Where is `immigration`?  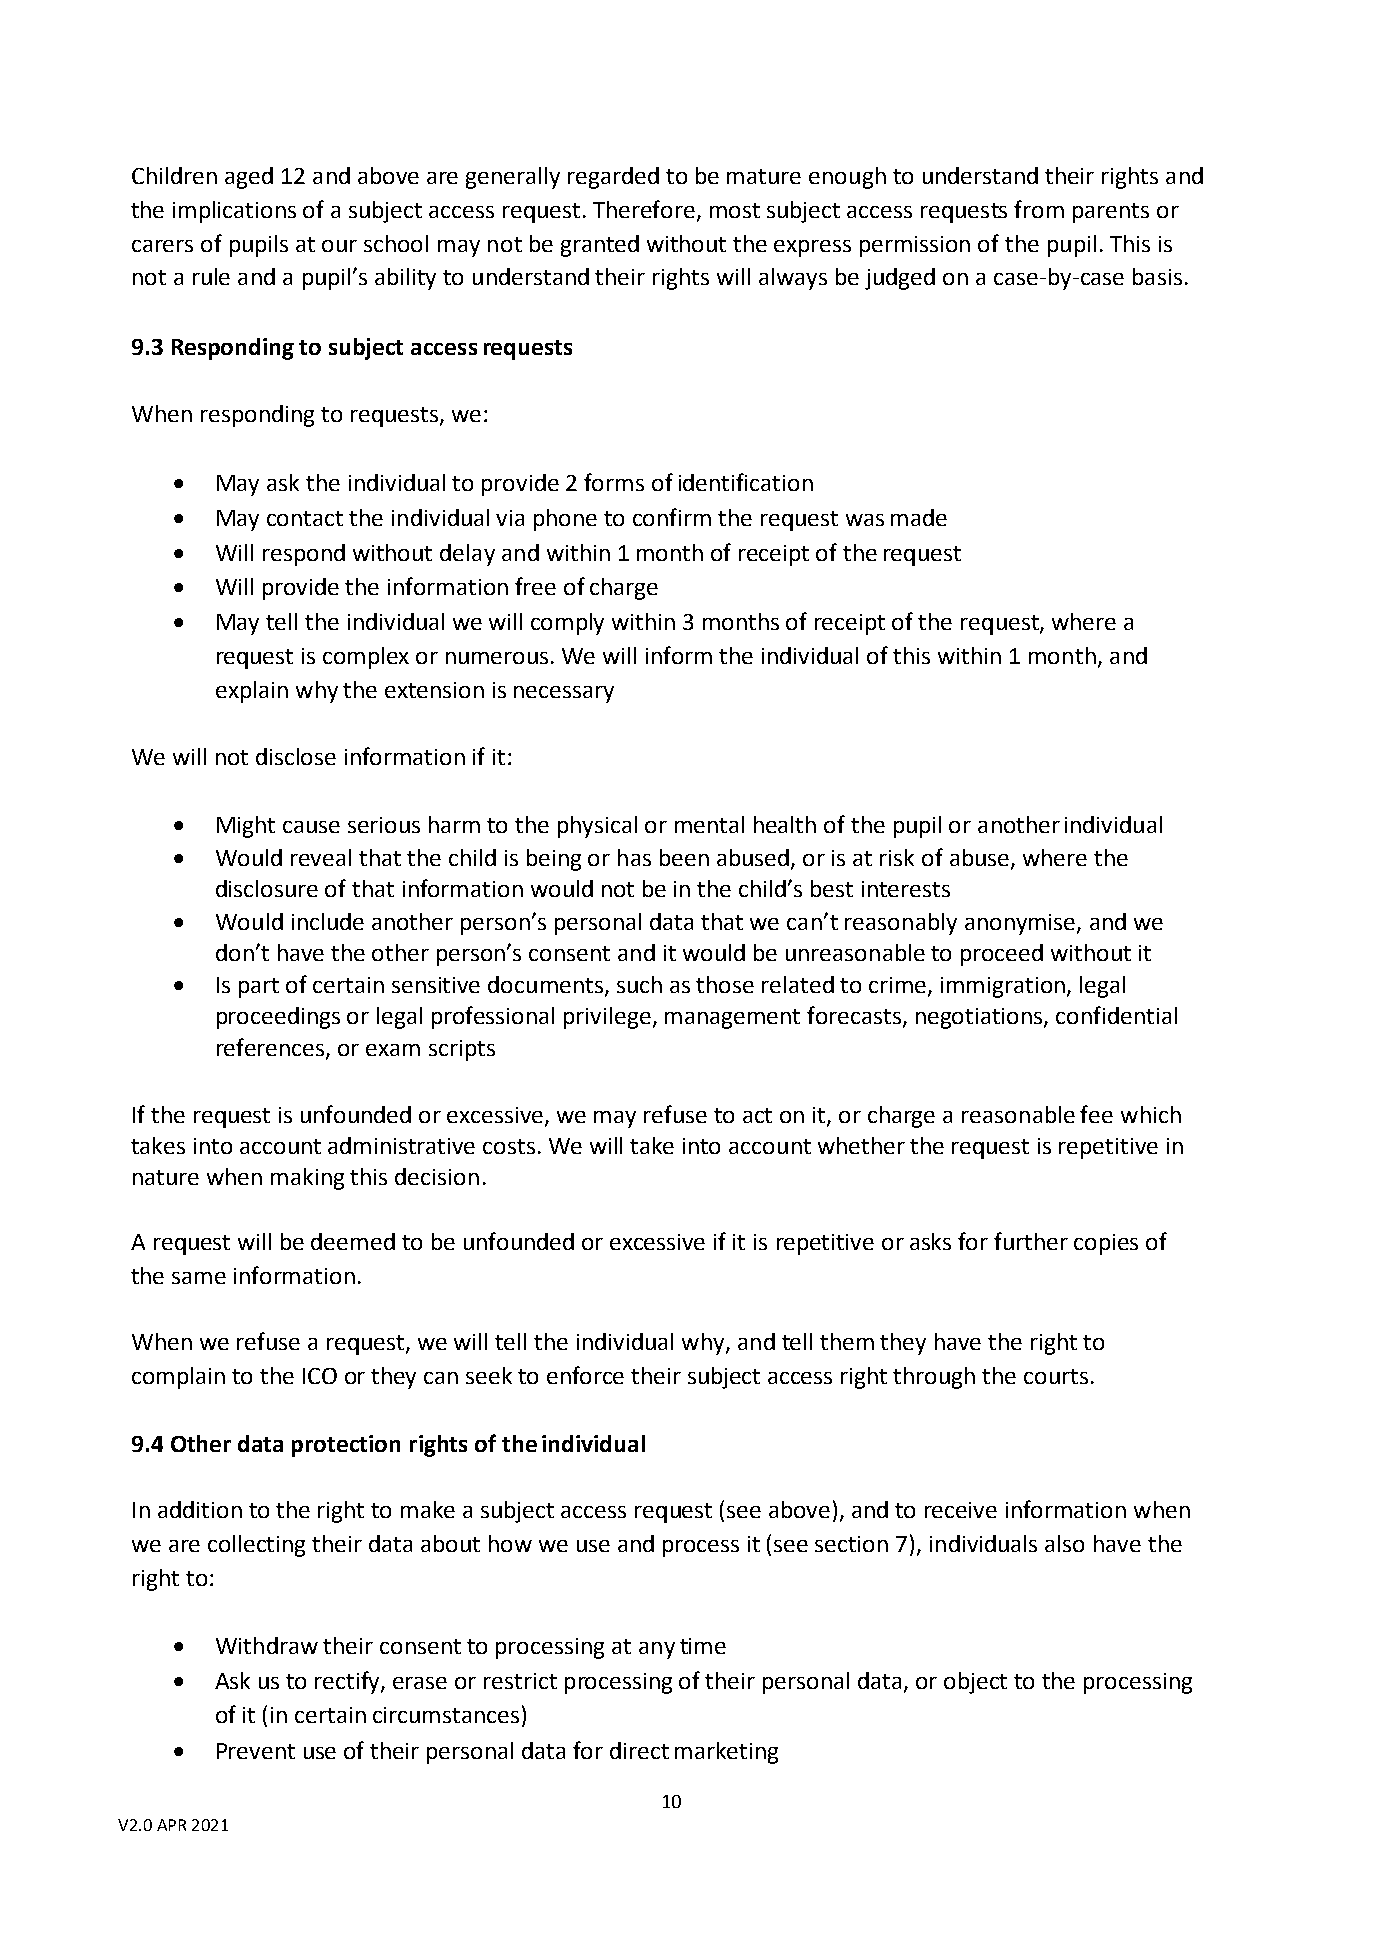
immigration is located at coordinates (1003, 987).
